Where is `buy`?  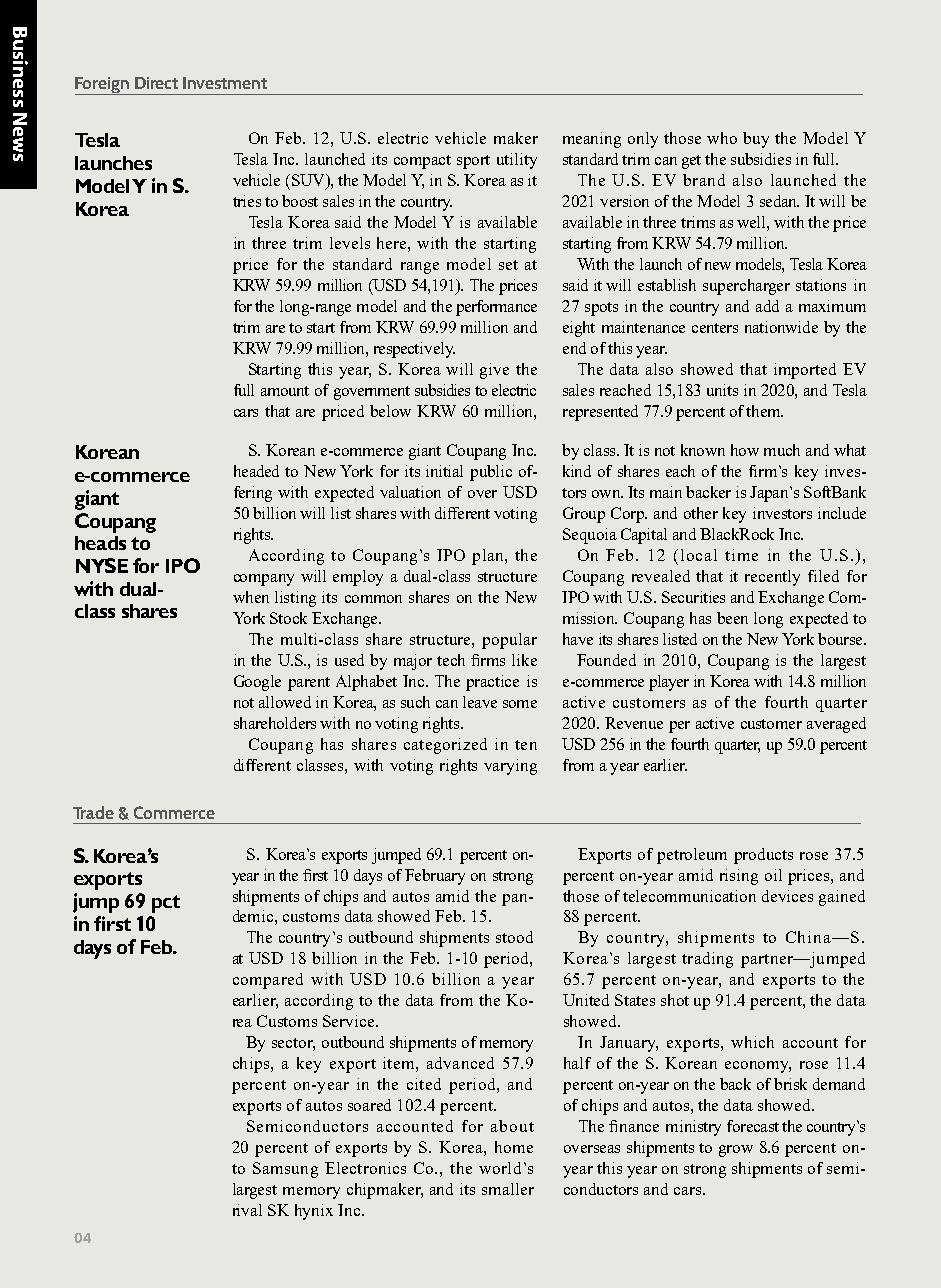
buy is located at coordinates (756, 140).
